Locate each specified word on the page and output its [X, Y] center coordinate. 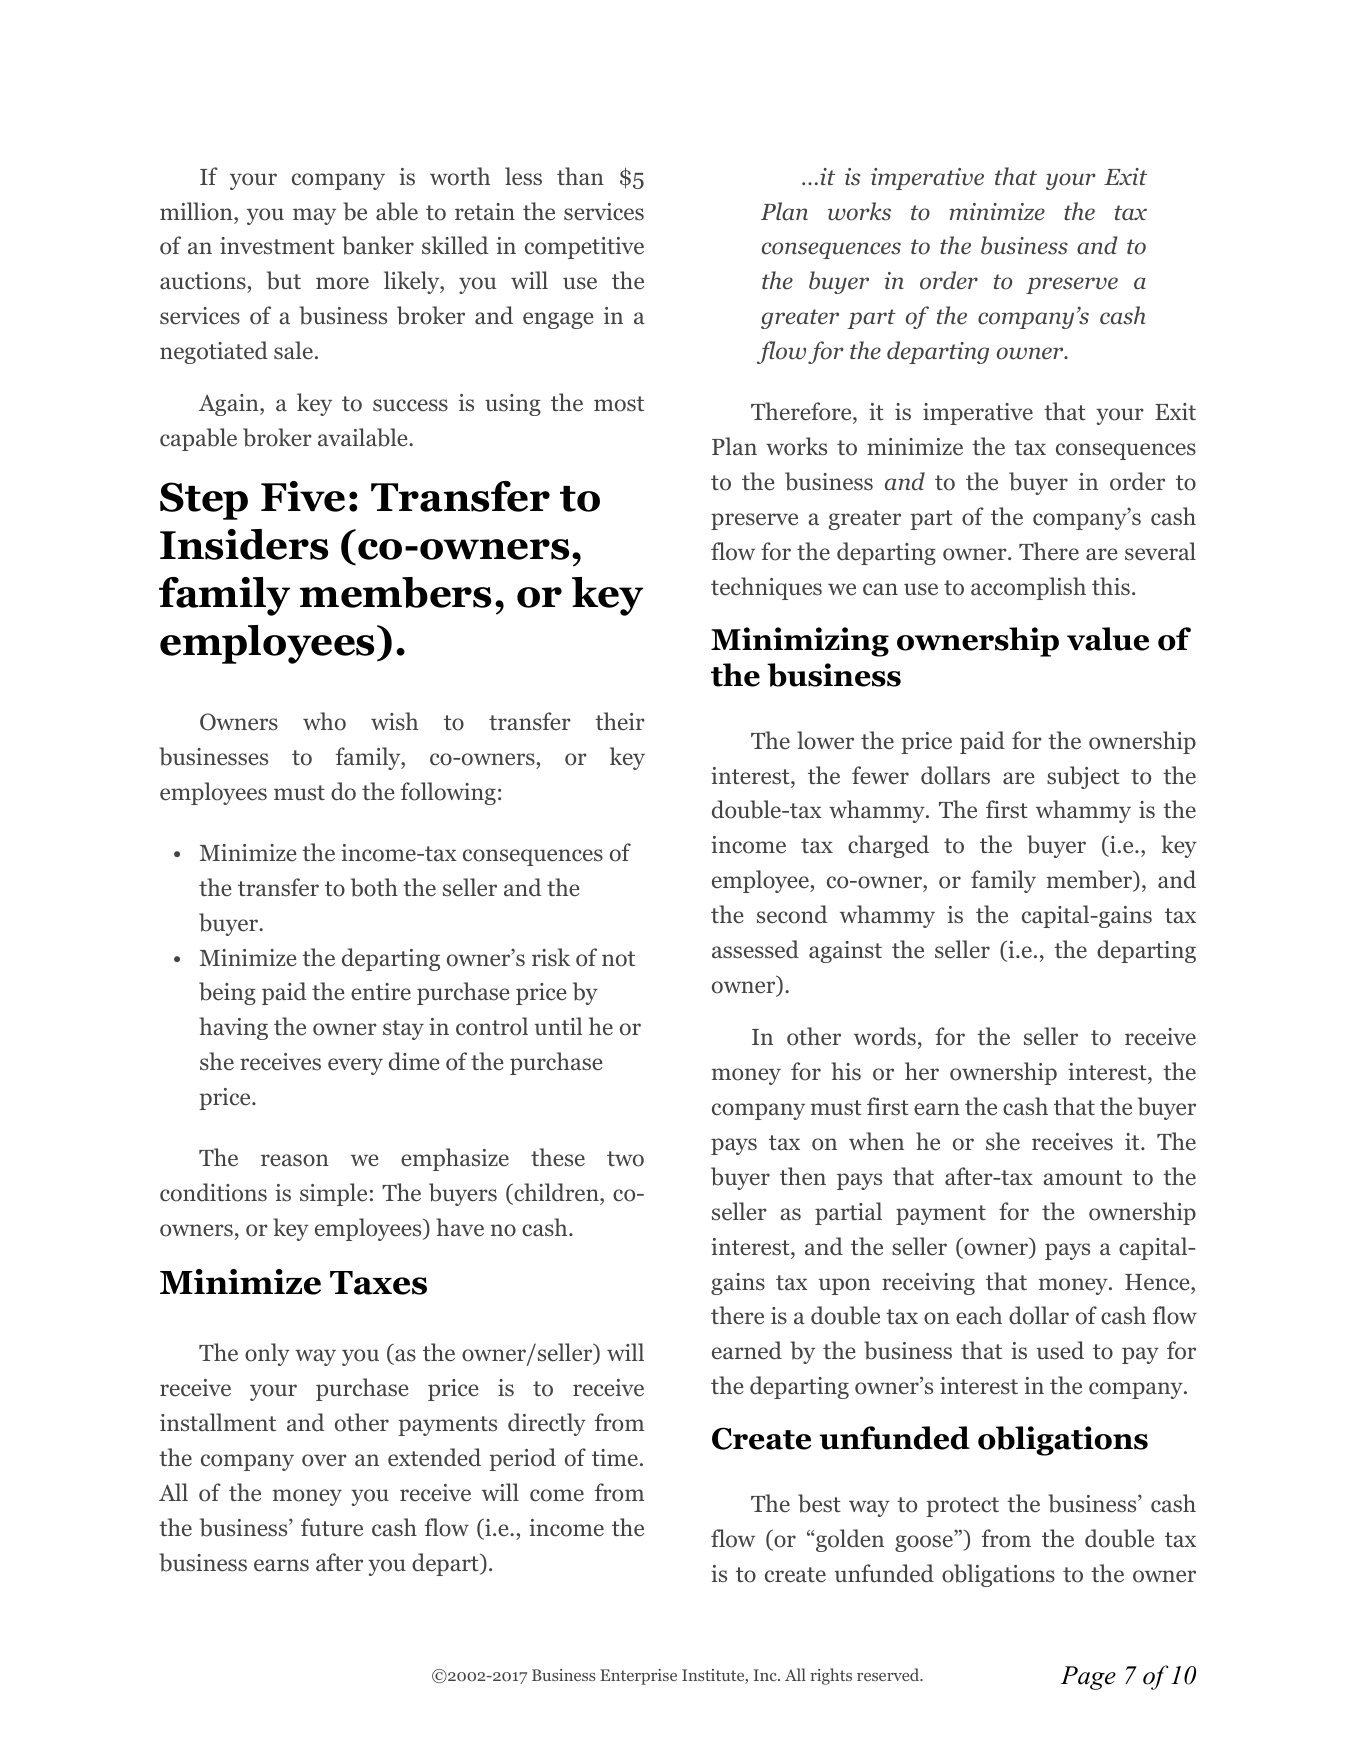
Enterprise [638, 1677]
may [314, 216]
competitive [584, 248]
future [332, 1527]
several [1160, 551]
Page [1088, 1678]
